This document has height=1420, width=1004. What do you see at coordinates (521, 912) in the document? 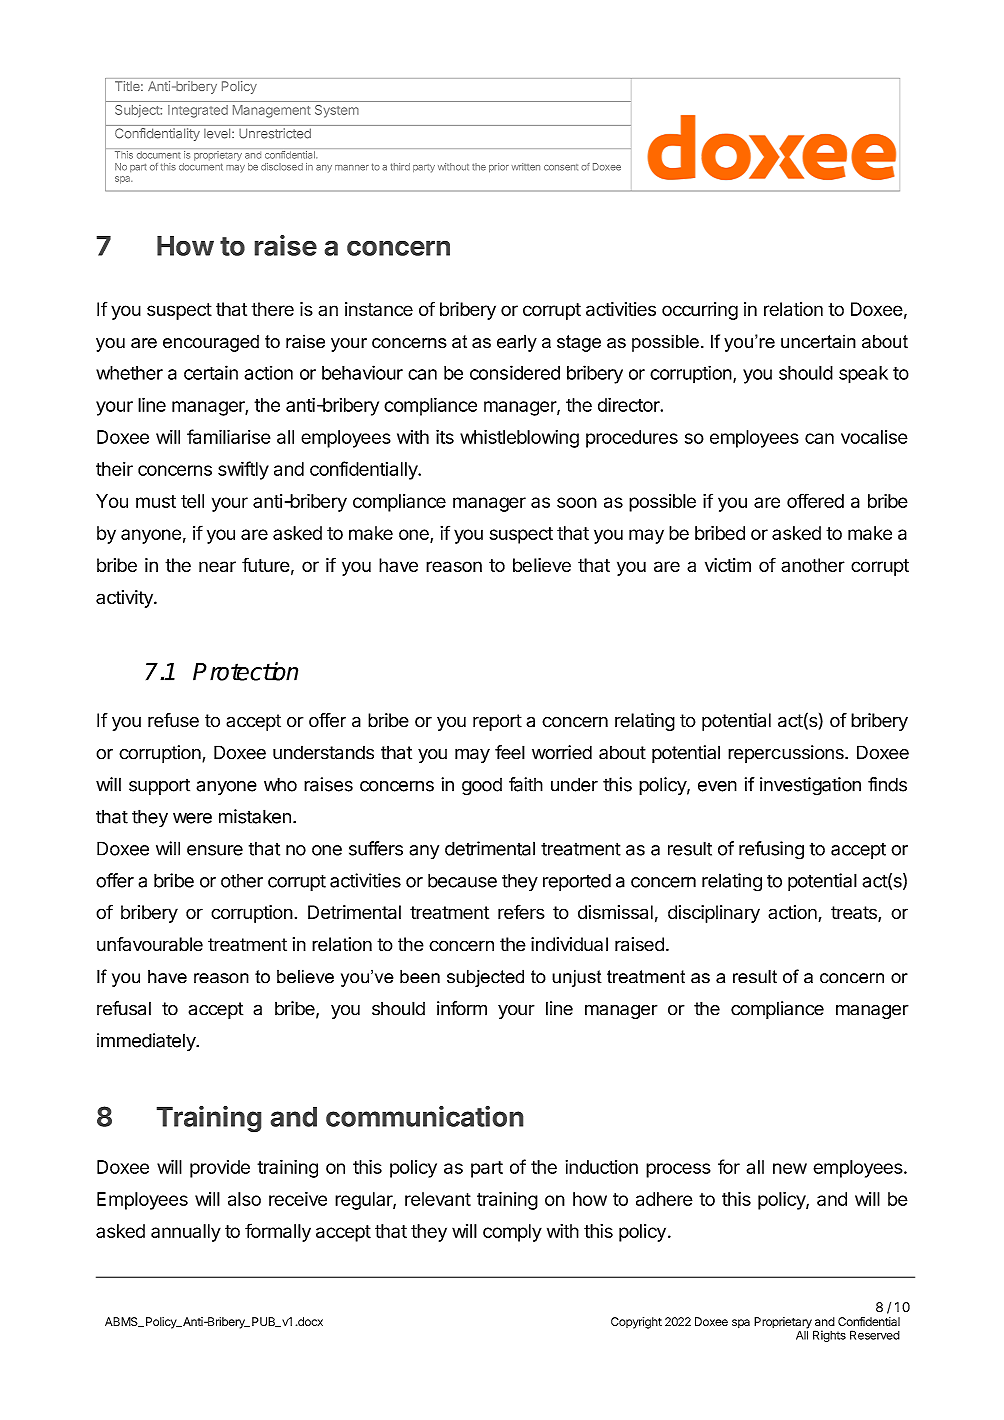
I see `refers` at bounding box center [521, 912].
